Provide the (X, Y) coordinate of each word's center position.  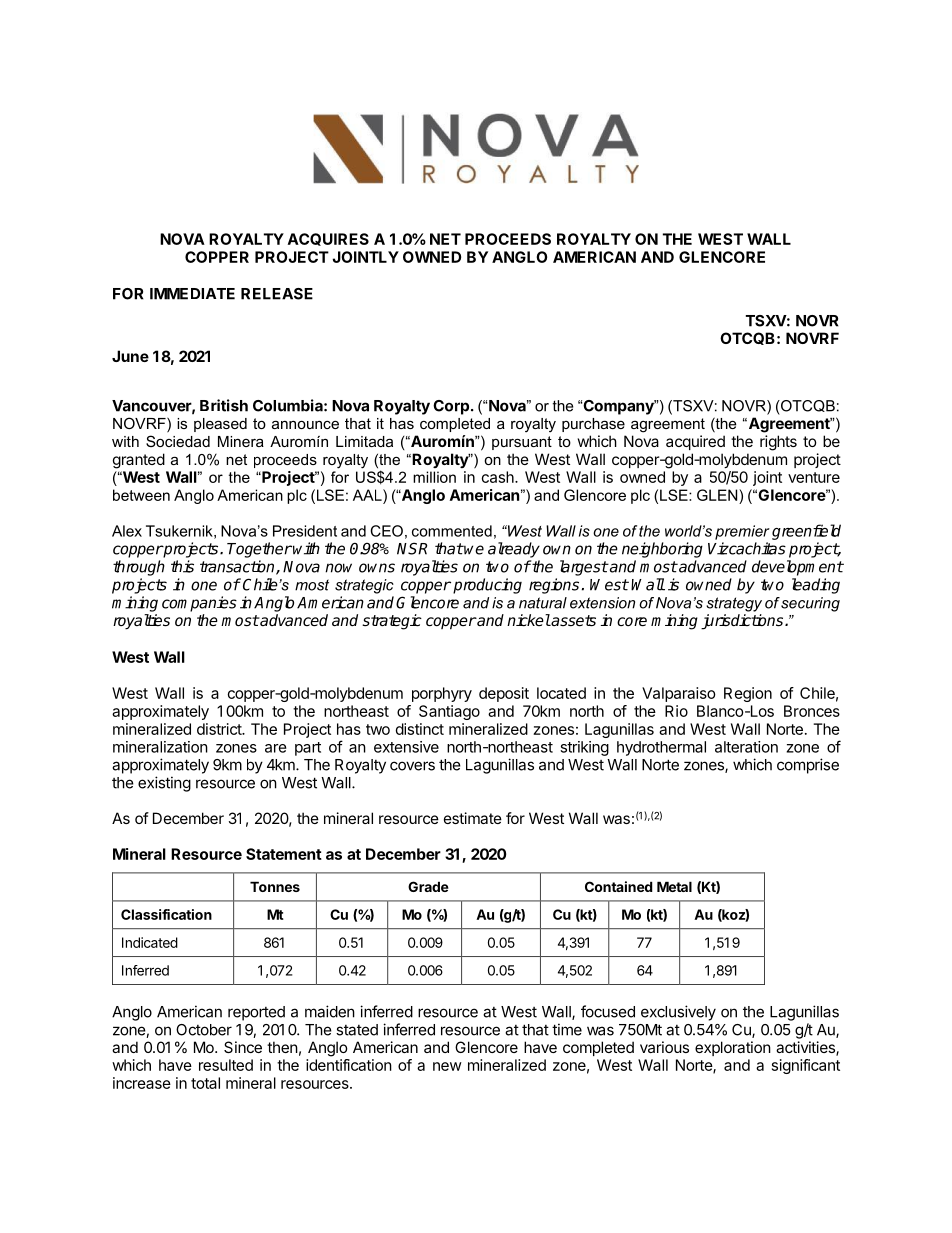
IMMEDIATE (192, 294)
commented (452, 531)
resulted (226, 1065)
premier (742, 532)
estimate (473, 818)
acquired (695, 442)
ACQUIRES (328, 239)
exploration (733, 1048)
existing (164, 784)
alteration (746, 747)
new (447, 1066)
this (182, 566)
